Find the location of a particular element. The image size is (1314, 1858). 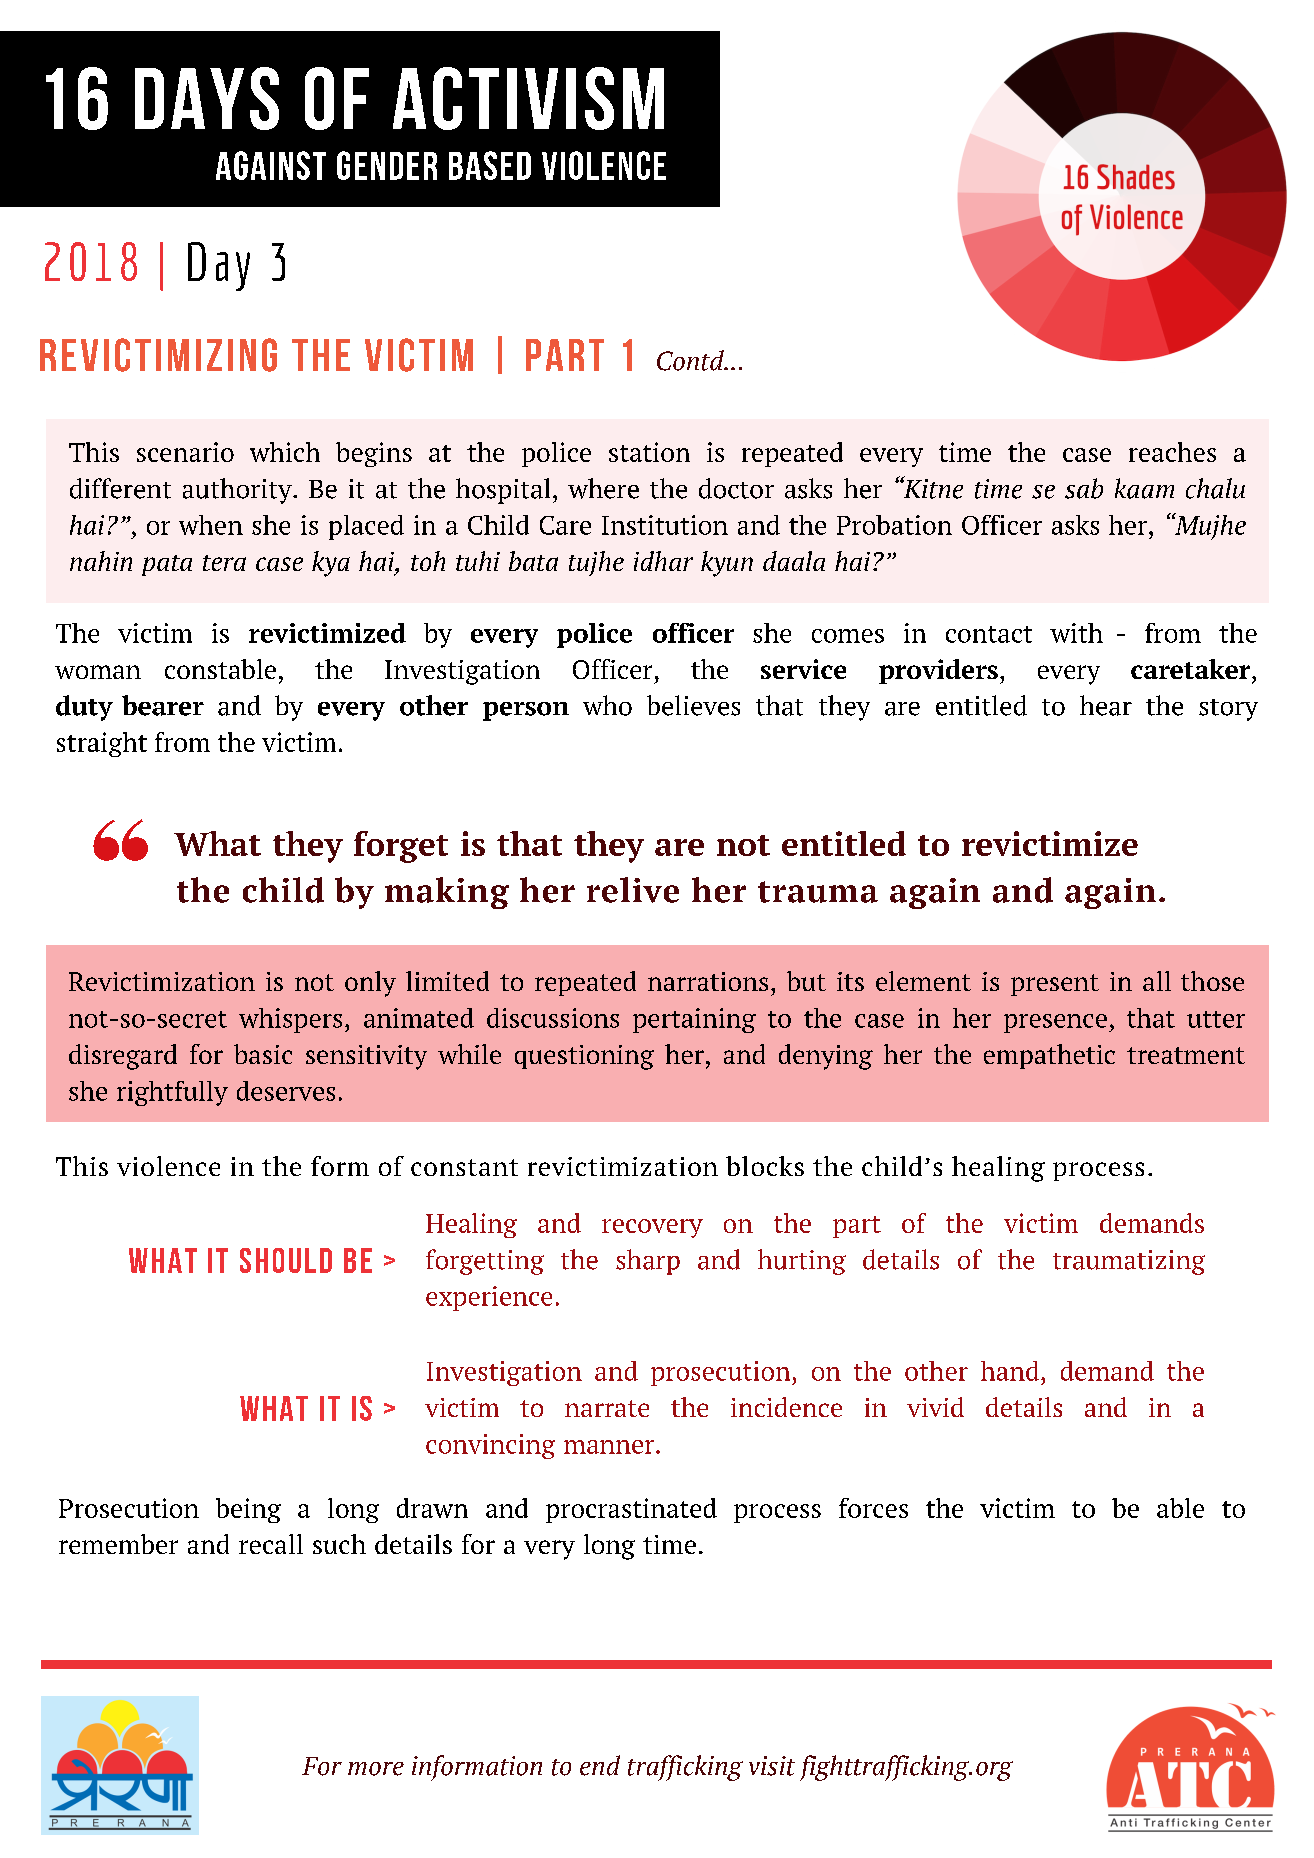

reaches is located at coordinates (1172, 452).
